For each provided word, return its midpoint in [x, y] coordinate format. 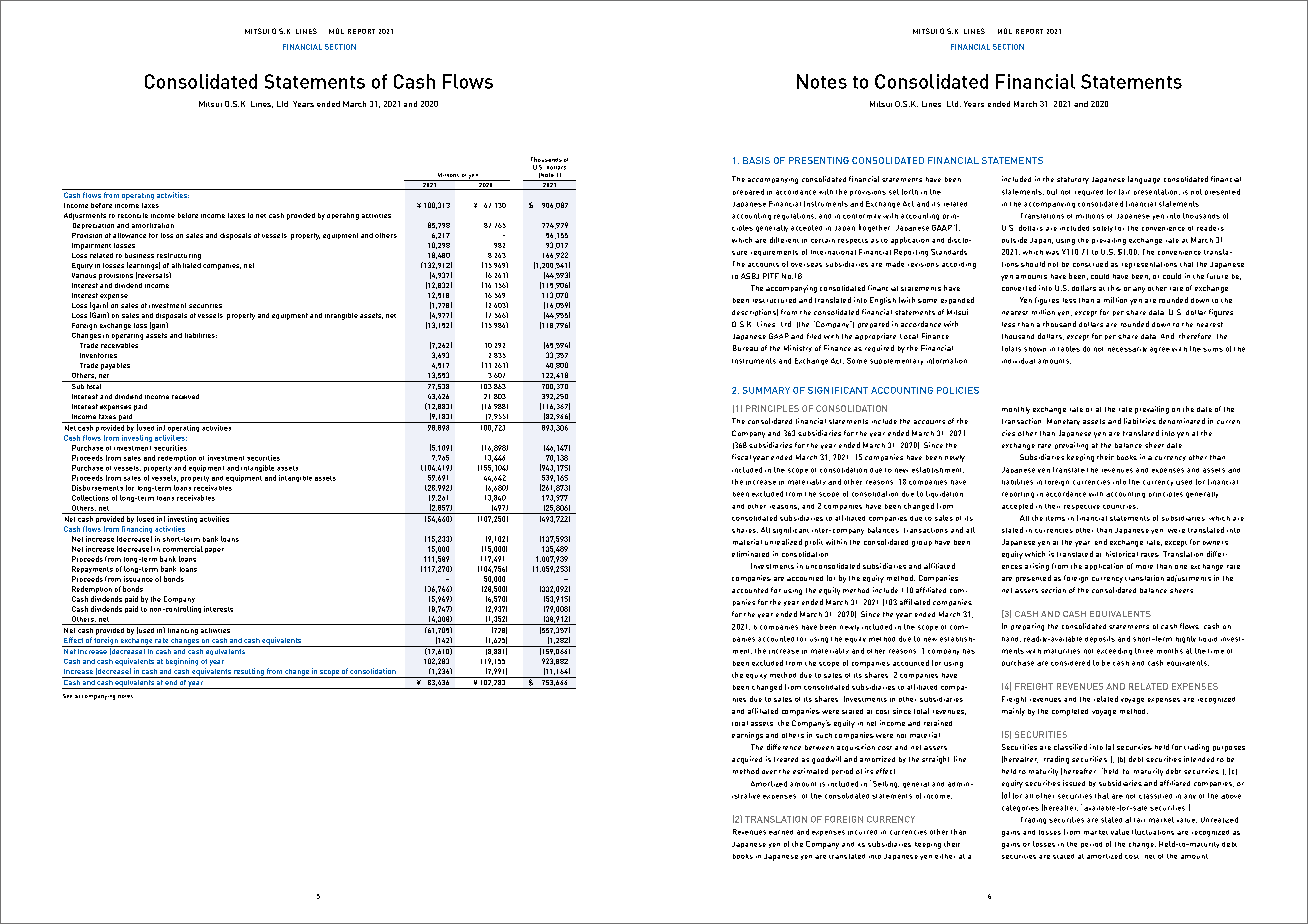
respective [1082, 507]
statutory [1073, 180]
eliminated [750, 554]
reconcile [133, 215]
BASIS [756, 160]
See [67, 696]
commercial [183, 549]
